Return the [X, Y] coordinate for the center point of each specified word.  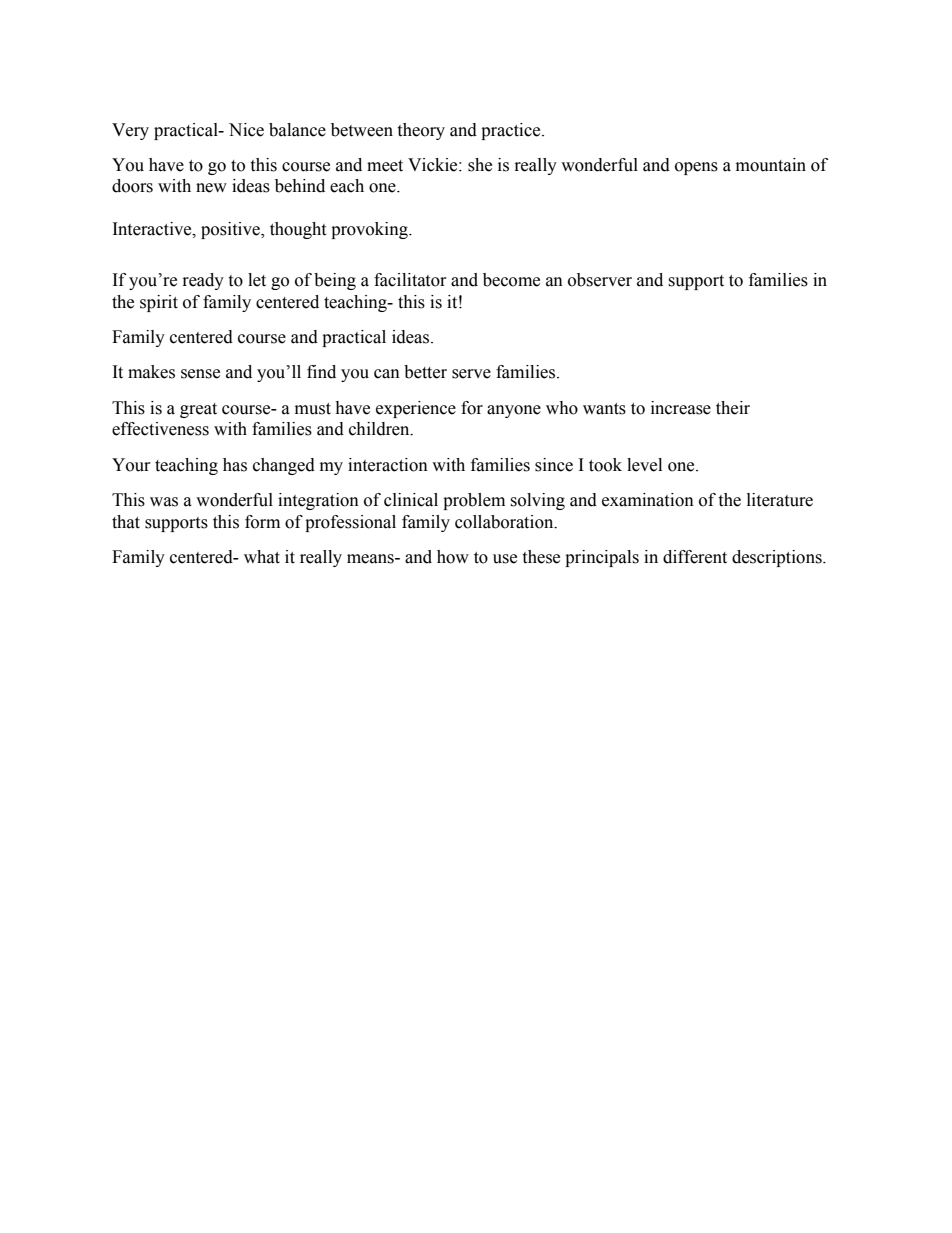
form [262, 522]
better [425, 372]
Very [130, 131]
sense [200, 374]
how [453, 557]
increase [681, 408]
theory [421, 131]
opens [696, 168]
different [695, 557]
